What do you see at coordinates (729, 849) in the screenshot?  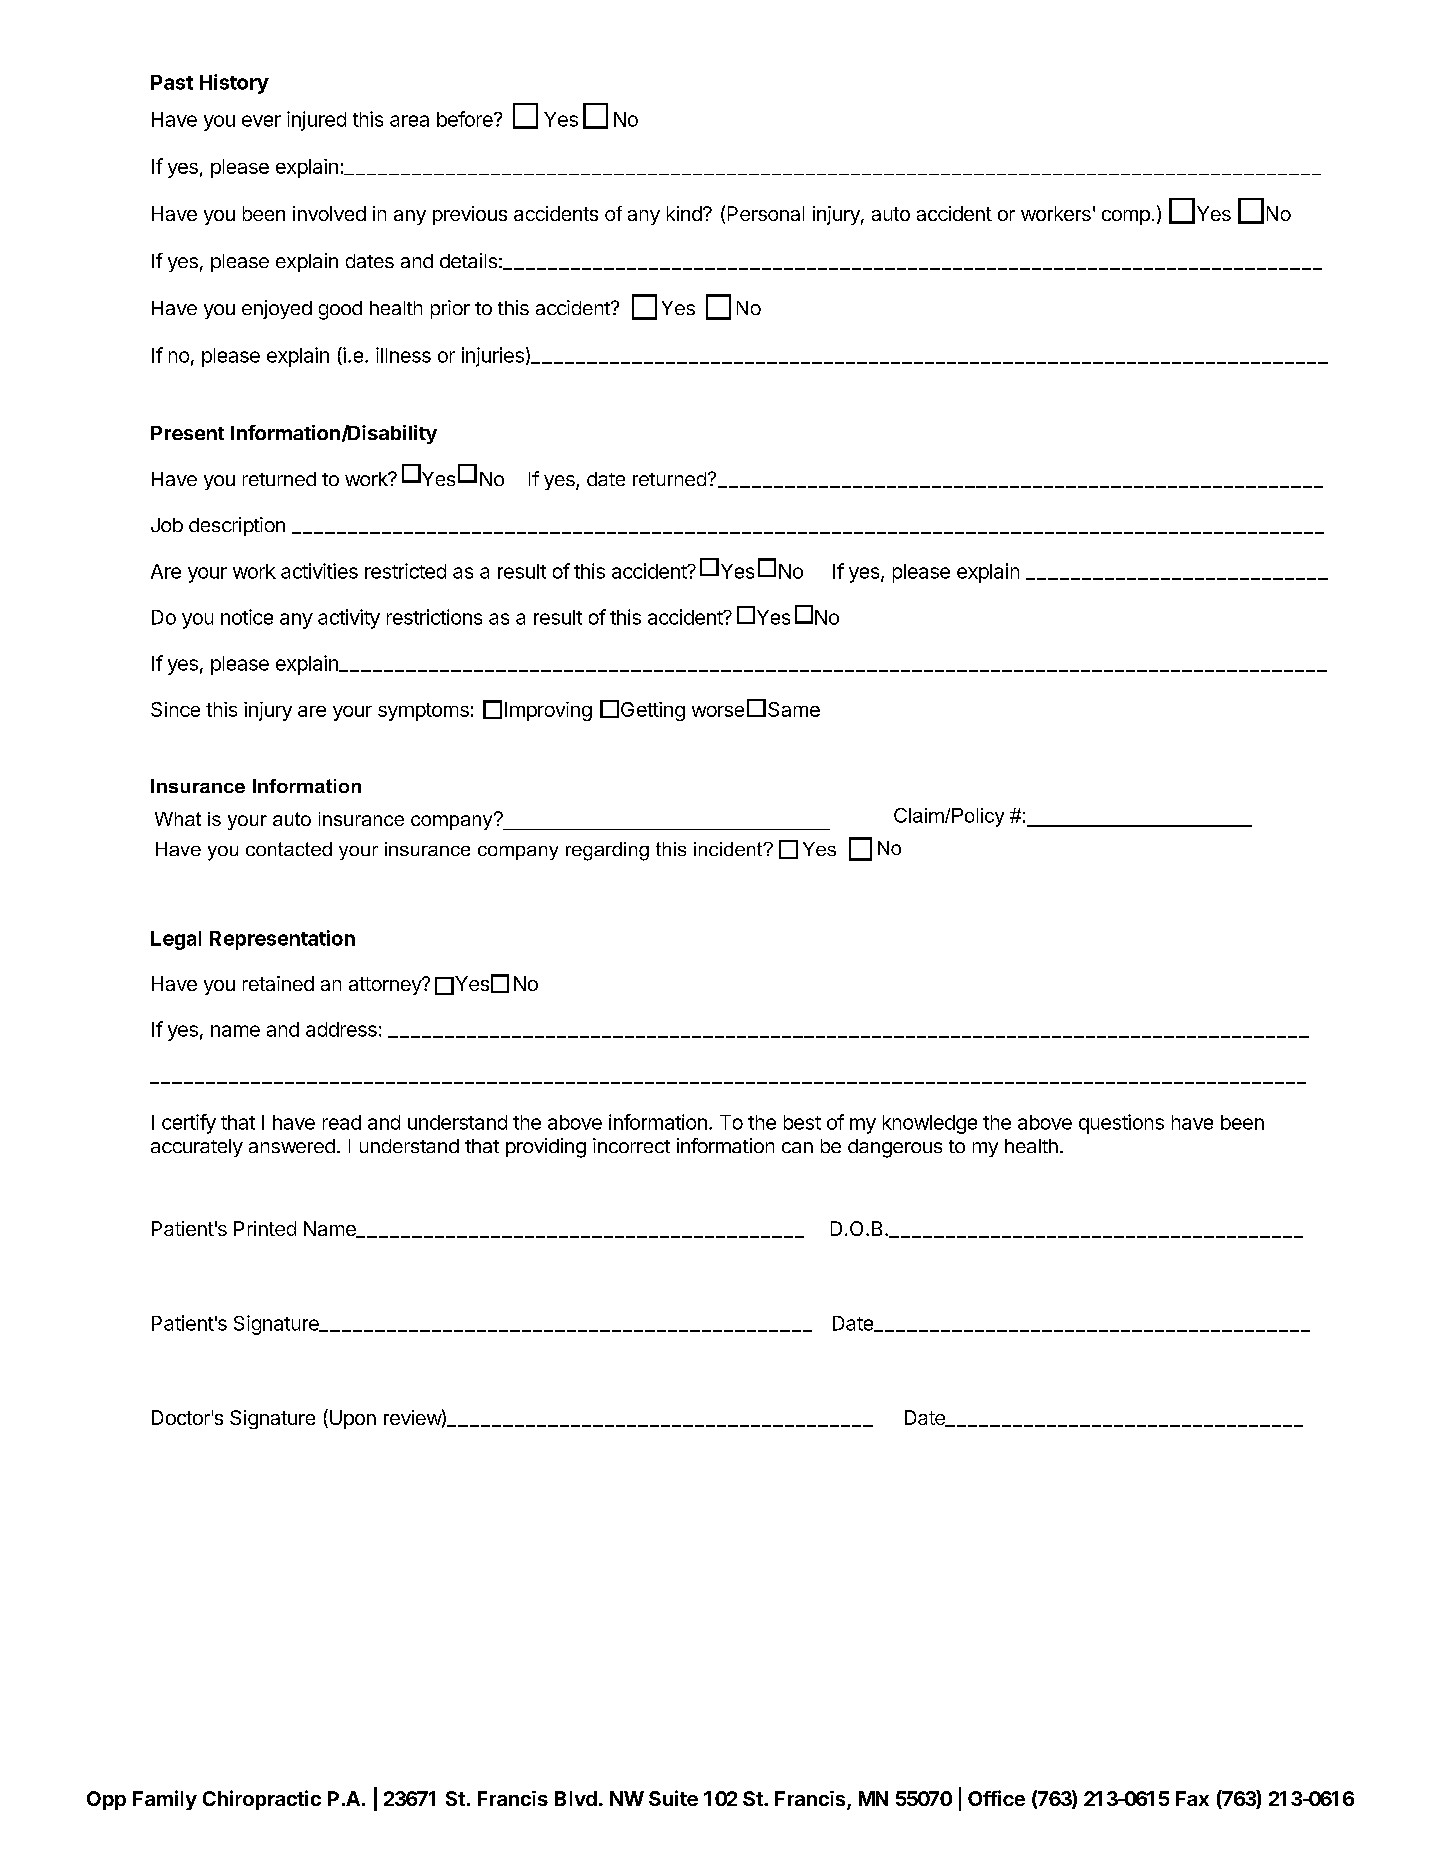 I see `incident` at bounding box center [729, 849].
